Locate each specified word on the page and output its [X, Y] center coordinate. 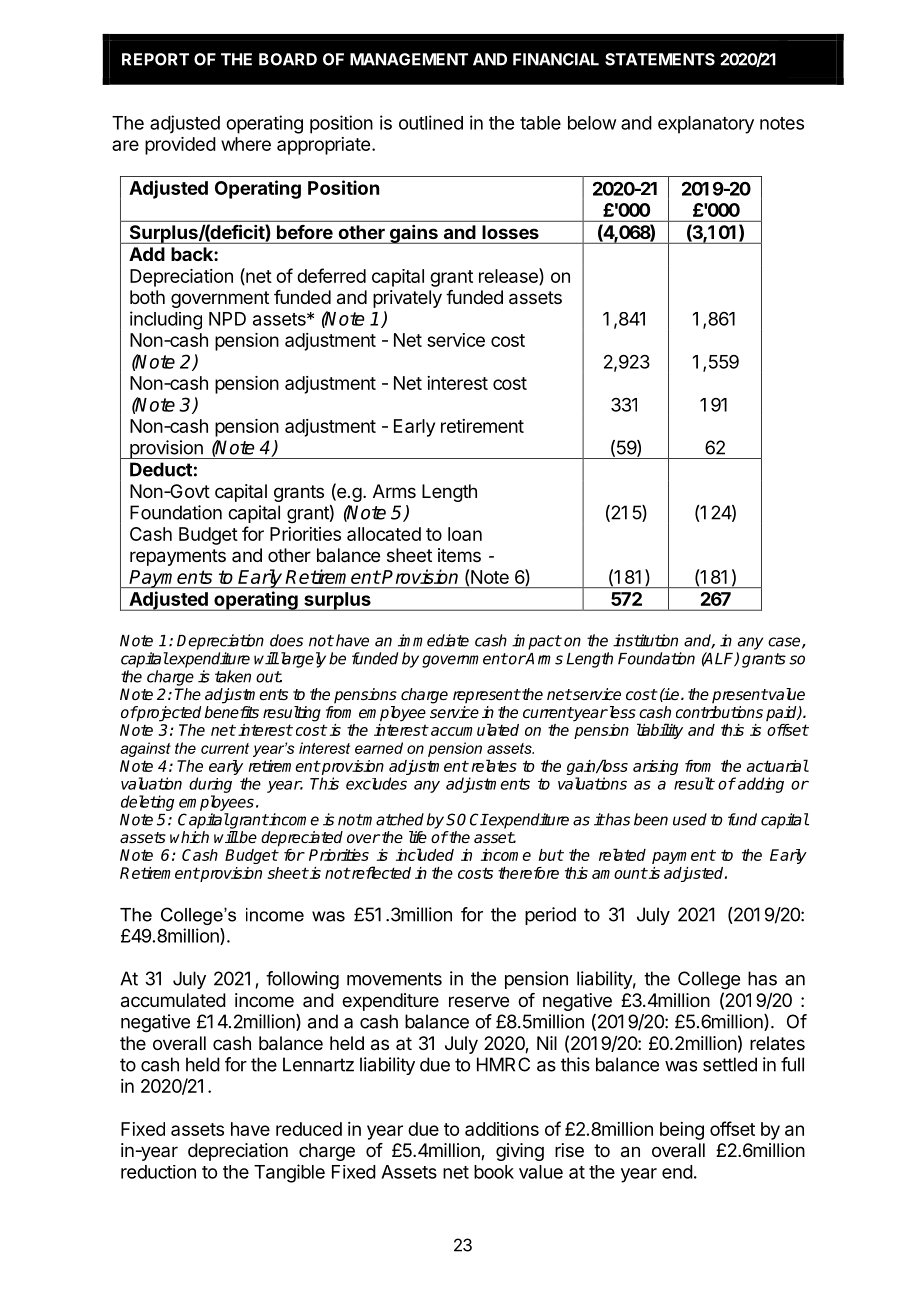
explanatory [706, 125]
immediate [433, 640]
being [682, 1131]
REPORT [155, 59]
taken [233, 676]
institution [645, 640]
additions [502, 1129]
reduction [158, 1172]
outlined [431, 122]
